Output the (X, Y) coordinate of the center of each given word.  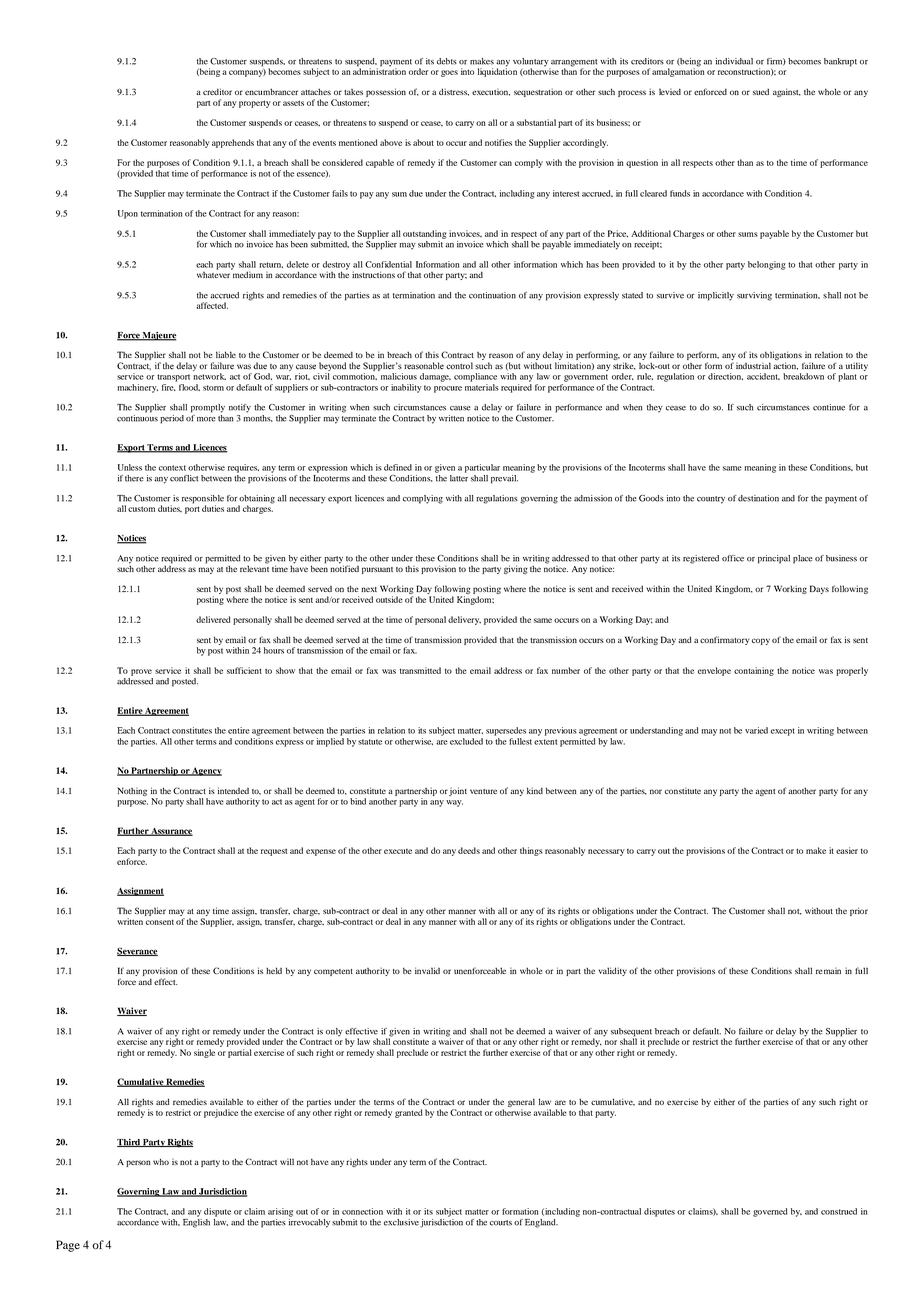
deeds (469, 850)
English (196, 1222)
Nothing (132, 791)
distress (454, 92)
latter (459, 477)
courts (501, 1223)
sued (761, 92)
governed (770, 1212)
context (172, 468)
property (255, 104)
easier (847, 850)
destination (758, 498)
